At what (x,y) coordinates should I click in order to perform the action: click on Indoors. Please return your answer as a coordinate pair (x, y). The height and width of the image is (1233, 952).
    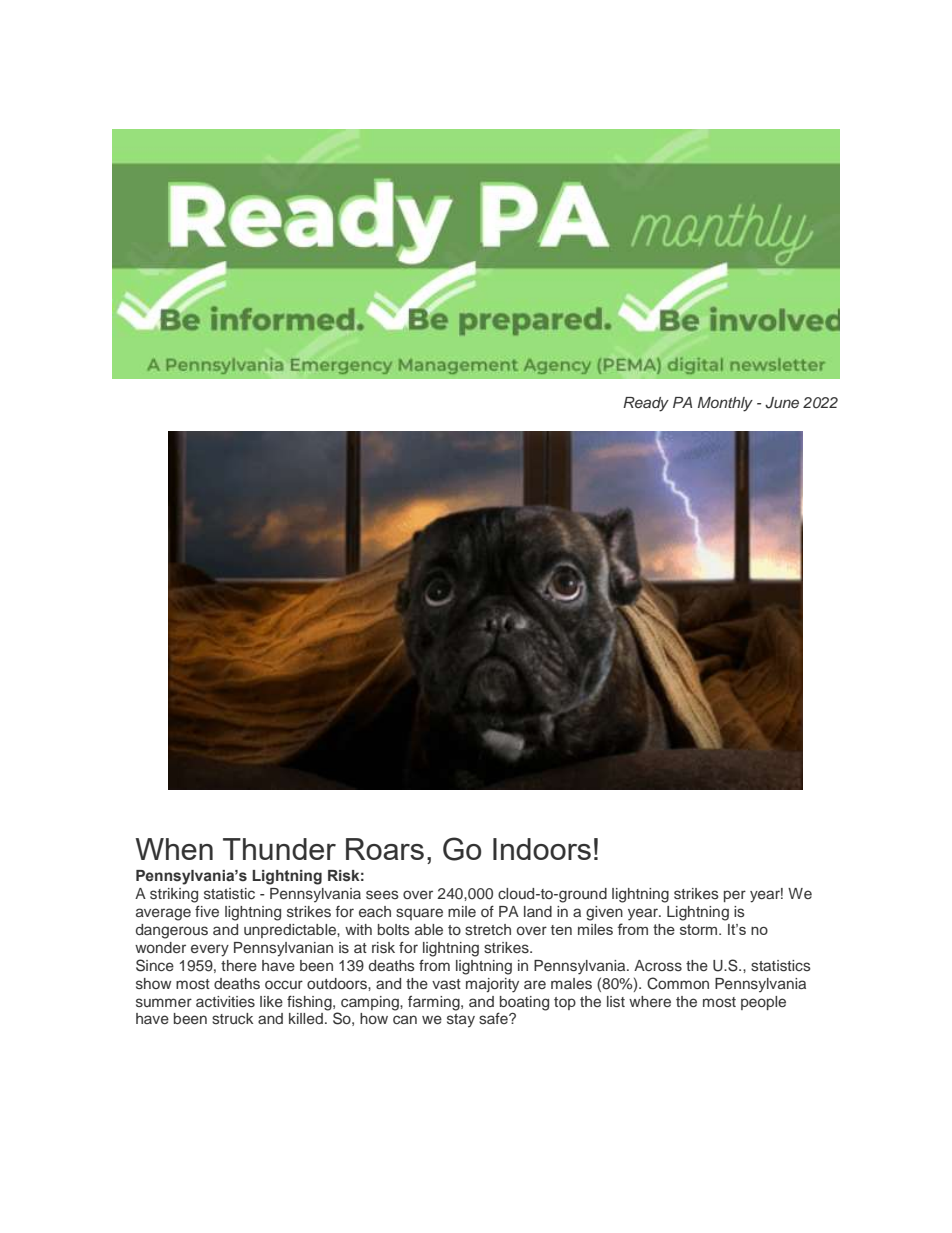
    Looking at the image, I should click on (542, 849).
